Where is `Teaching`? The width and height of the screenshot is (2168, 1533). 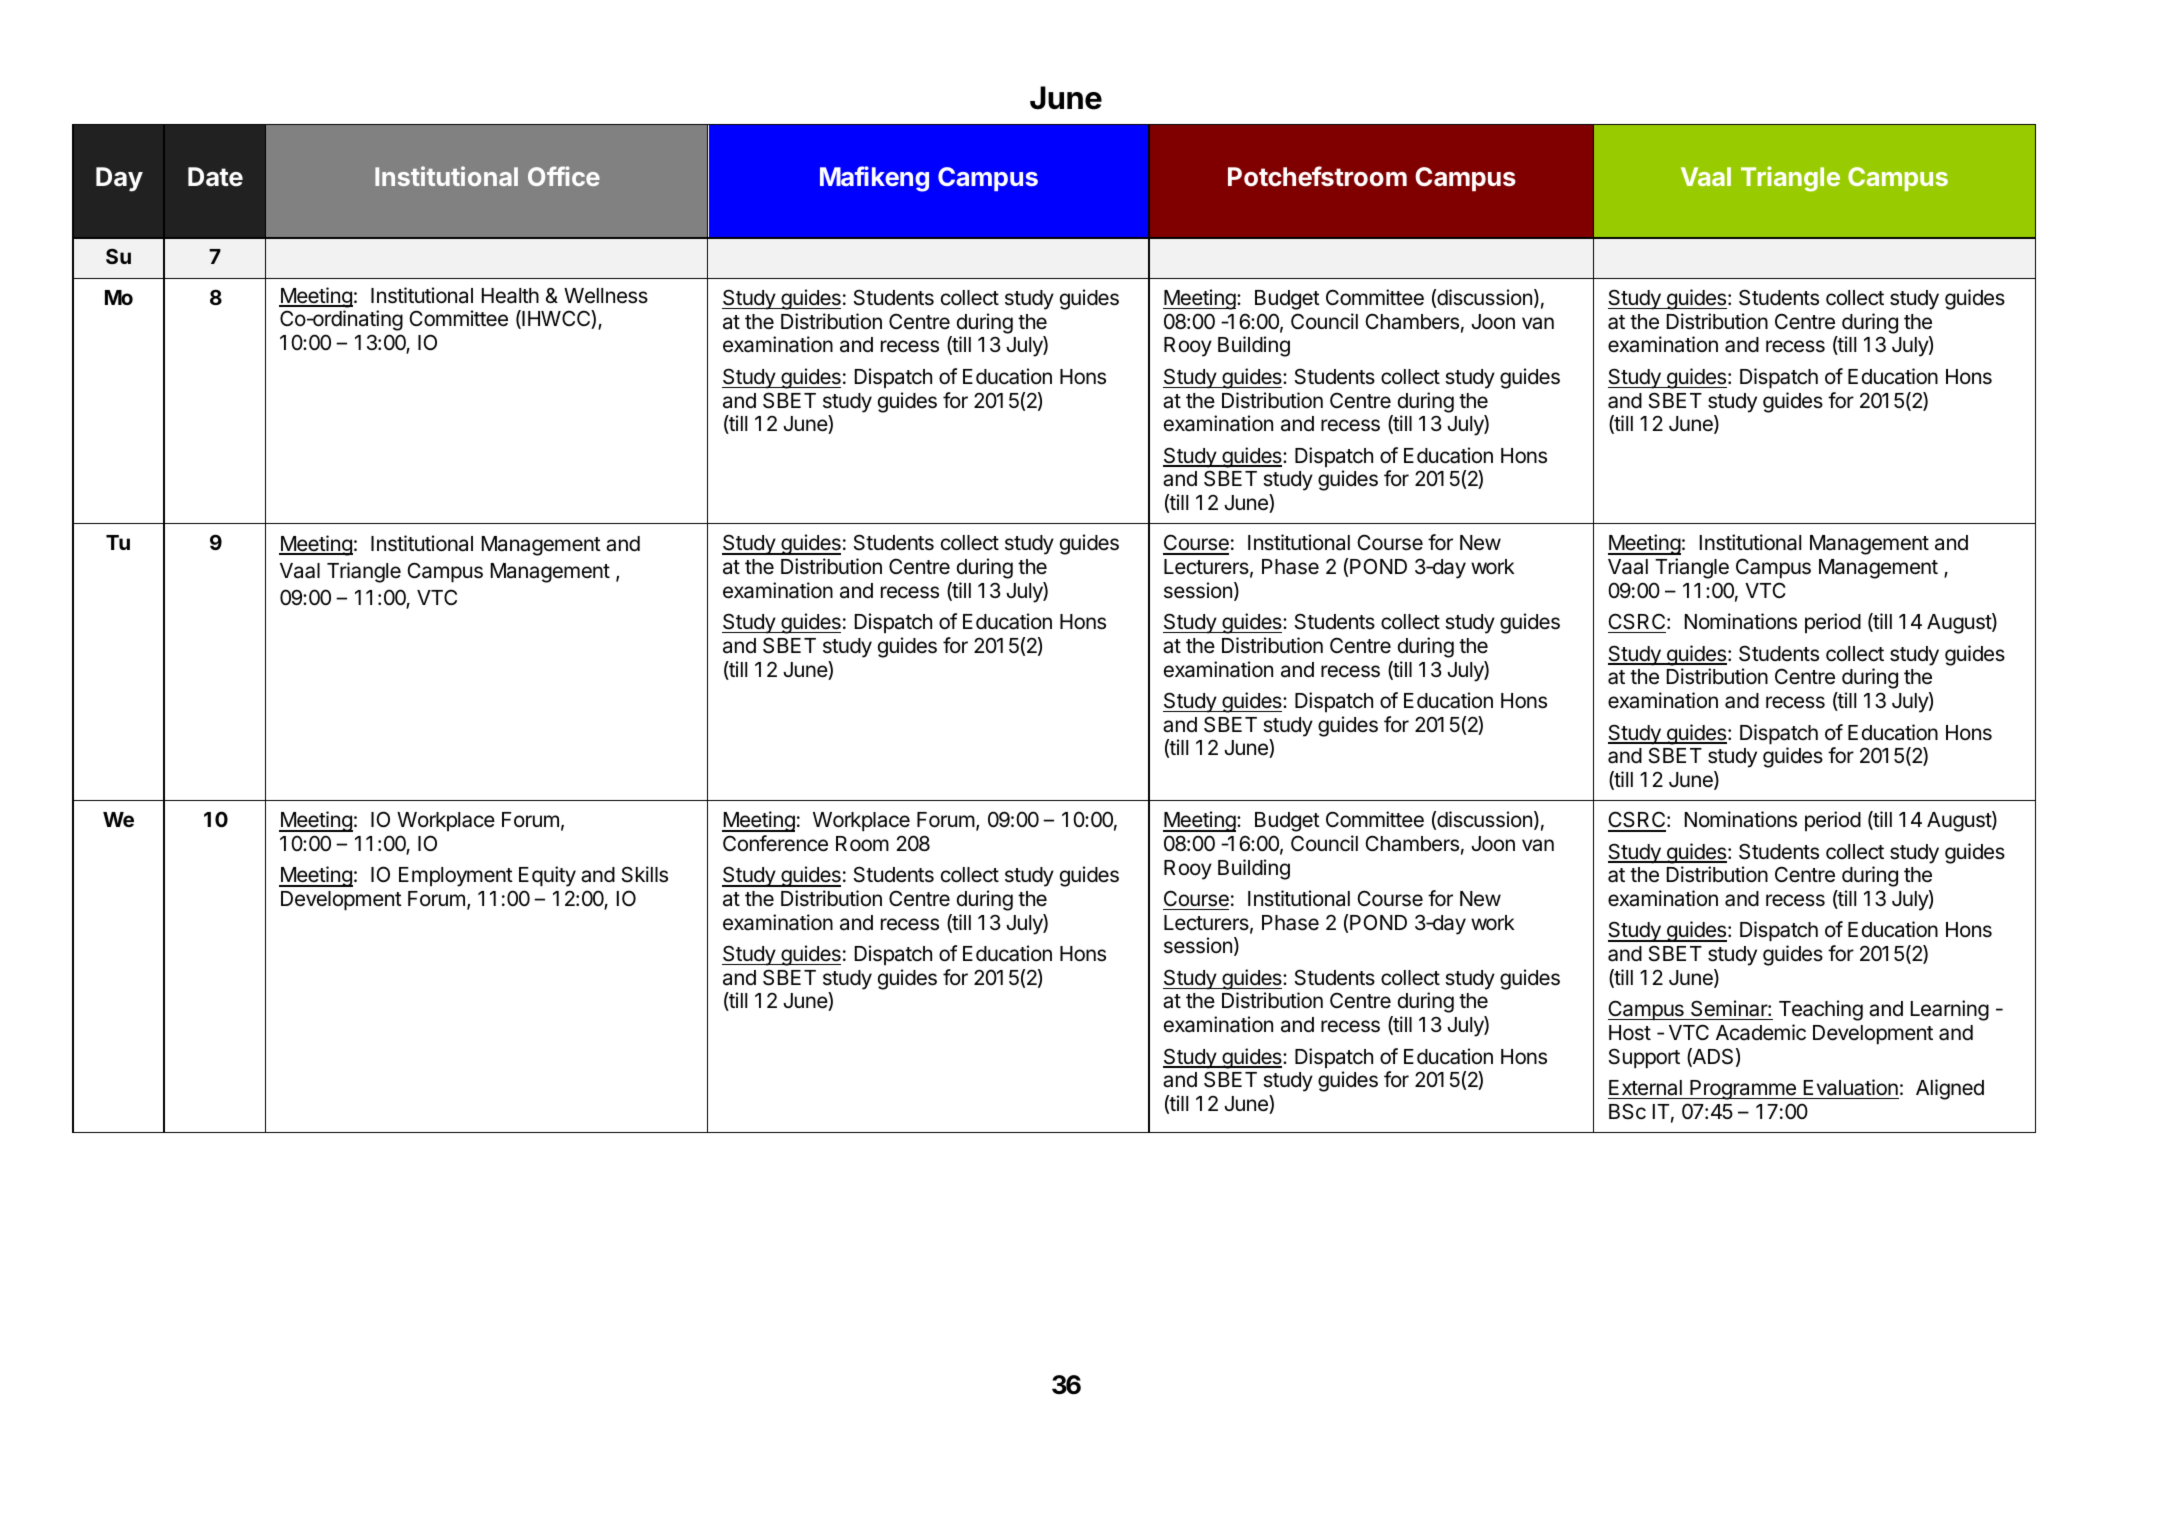
Teaching is located at coordinates (1821, 1010).
